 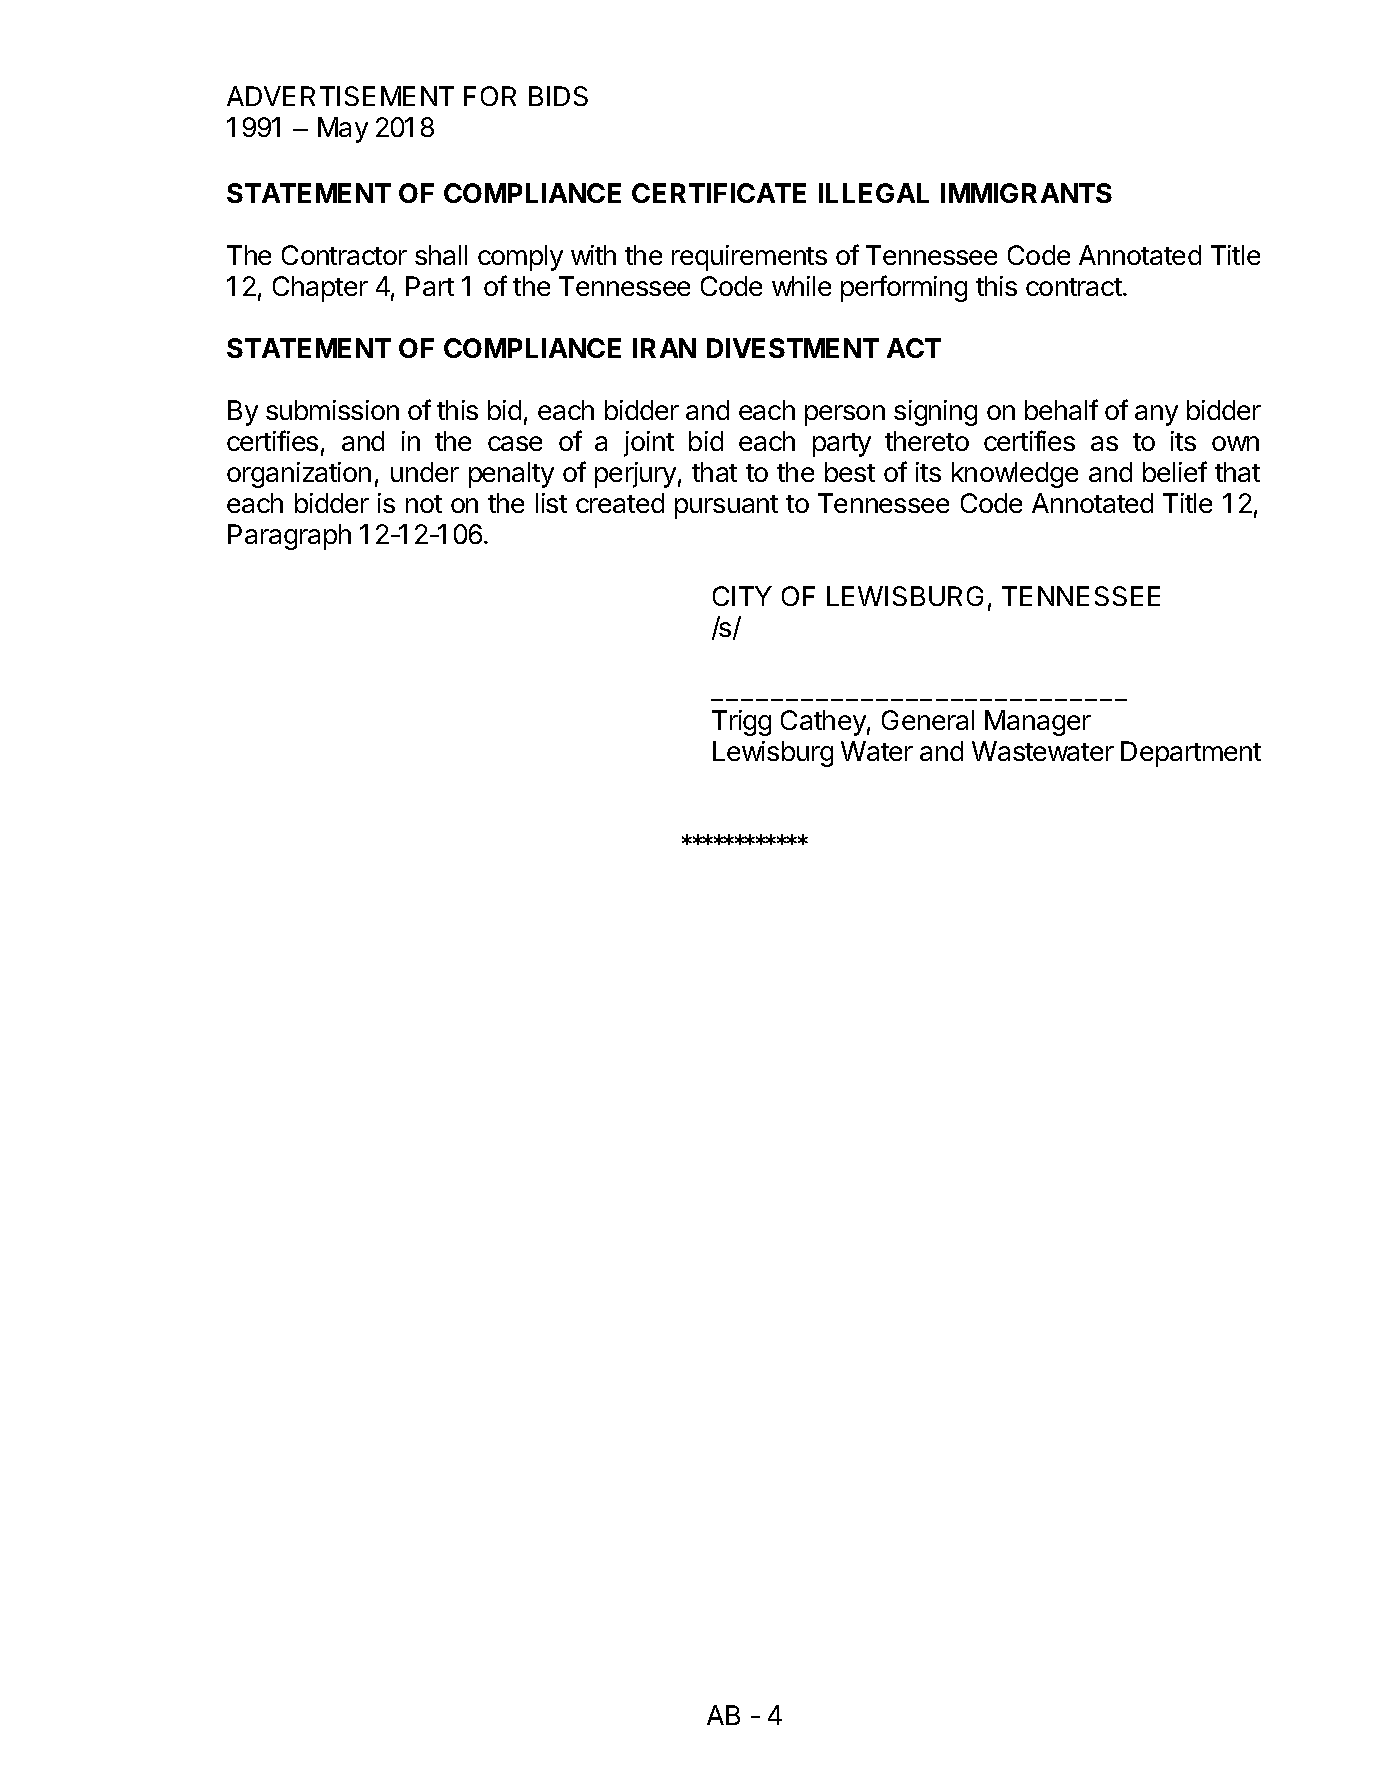 What do you see at coordinates (343, 130) in the screenshot?
I see `May` at bounding box center [343, 130].
